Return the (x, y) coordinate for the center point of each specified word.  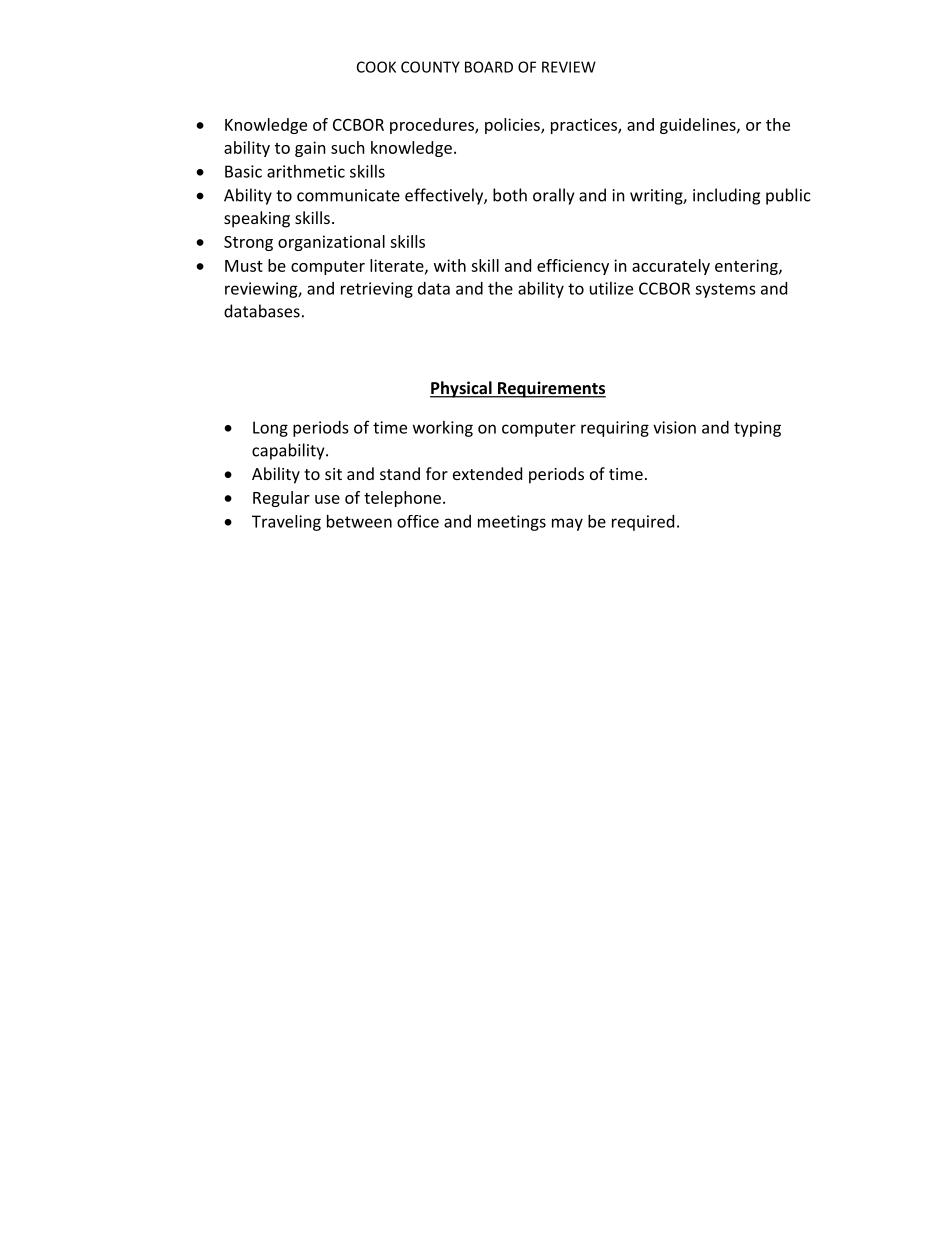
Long (270, 429)
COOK (376, 67)
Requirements (551, 389)
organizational (331, 243)
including (726, 196)
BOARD (489, 67)
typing (757, 429)
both (510, 195)
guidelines (699, 126)
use (327, 499)
